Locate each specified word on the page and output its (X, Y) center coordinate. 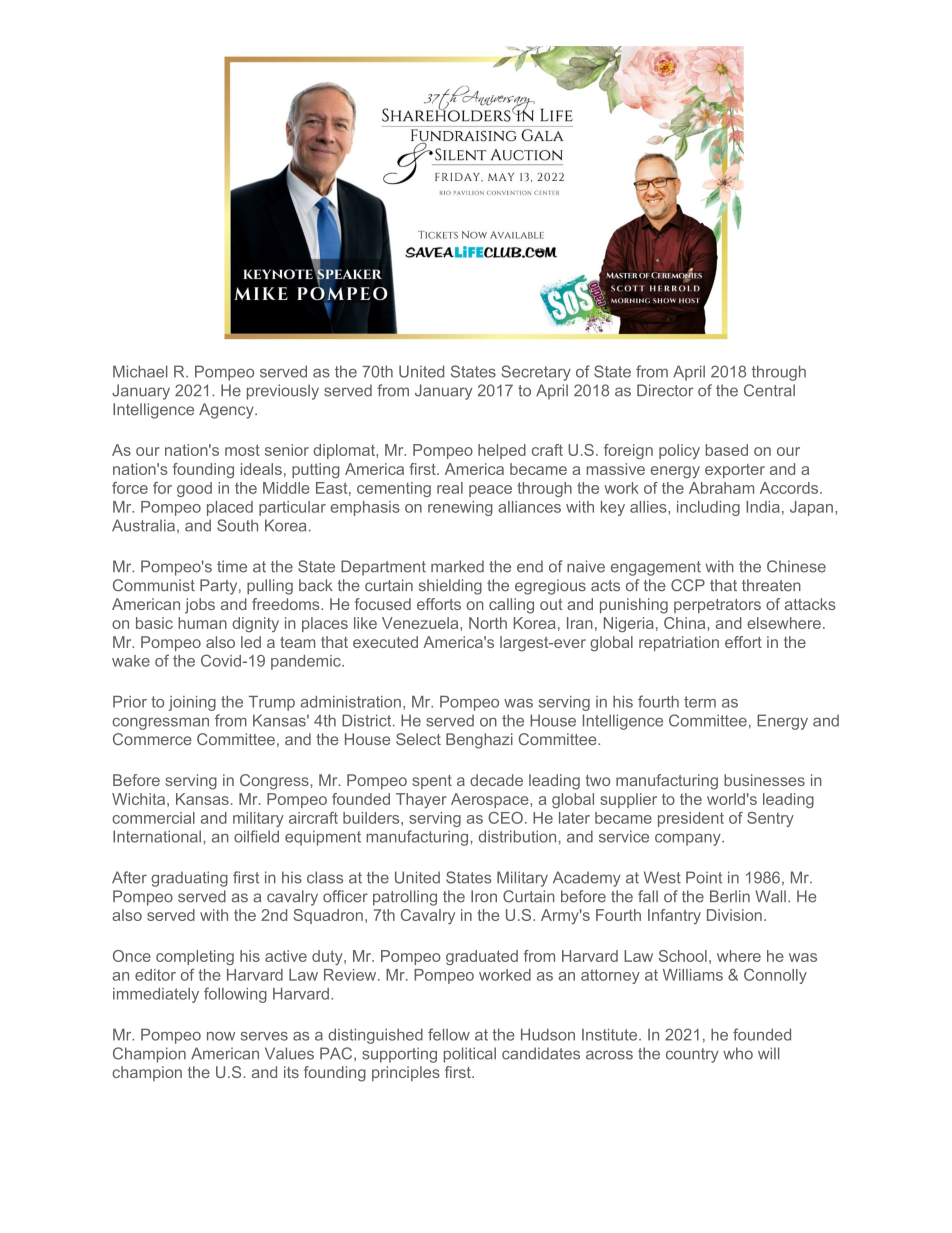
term (700, 702)
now (221, 1036)
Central (769, 390)
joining (192, 703)
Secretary (536, 373)
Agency (227, 411)
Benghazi (479, 741)
